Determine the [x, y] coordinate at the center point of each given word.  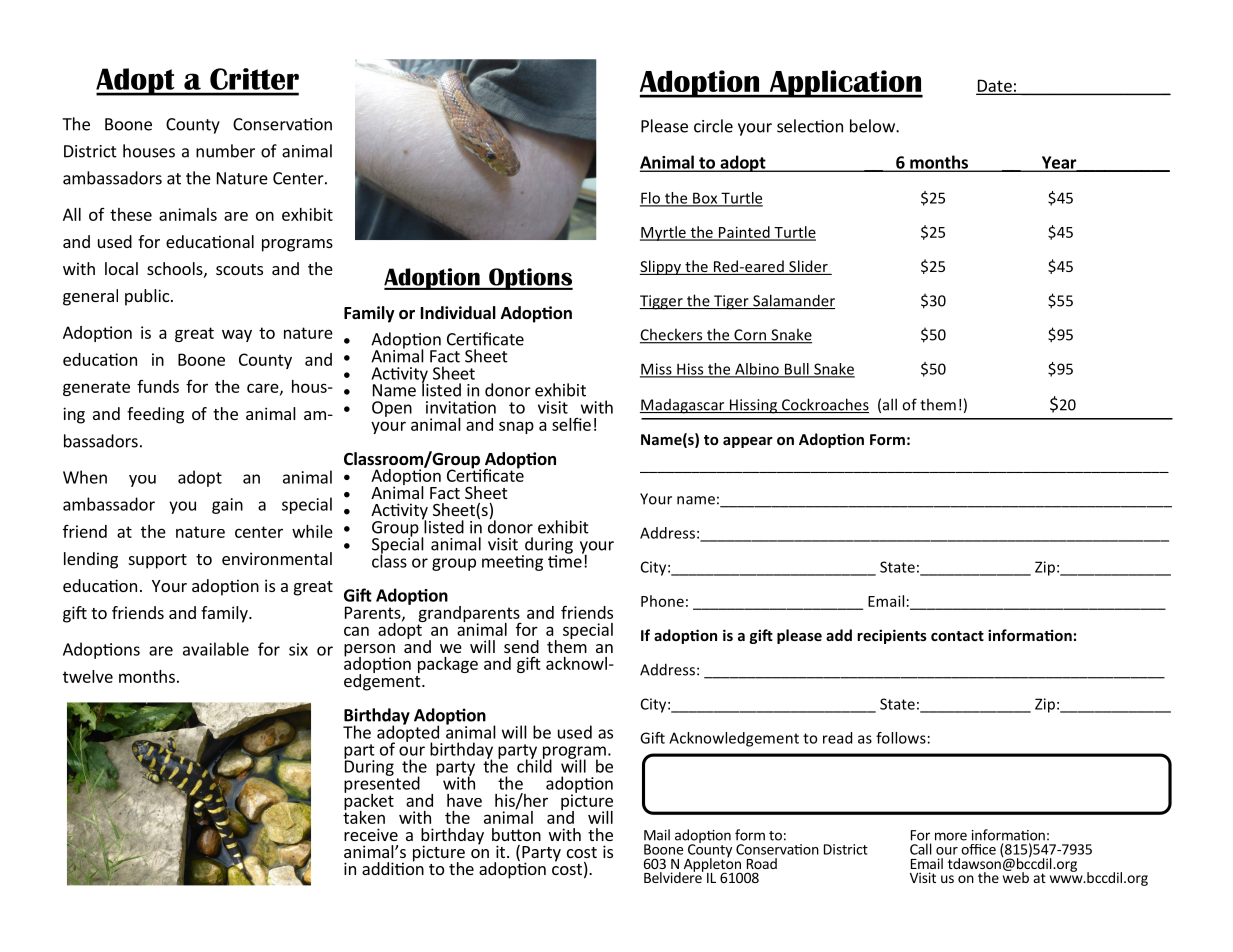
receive [371, 834]
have [464, 800]
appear [748, 442]
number [225, 151]
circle [713, 126]
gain [227, 506]
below [873, 126]
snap [516, 427]
